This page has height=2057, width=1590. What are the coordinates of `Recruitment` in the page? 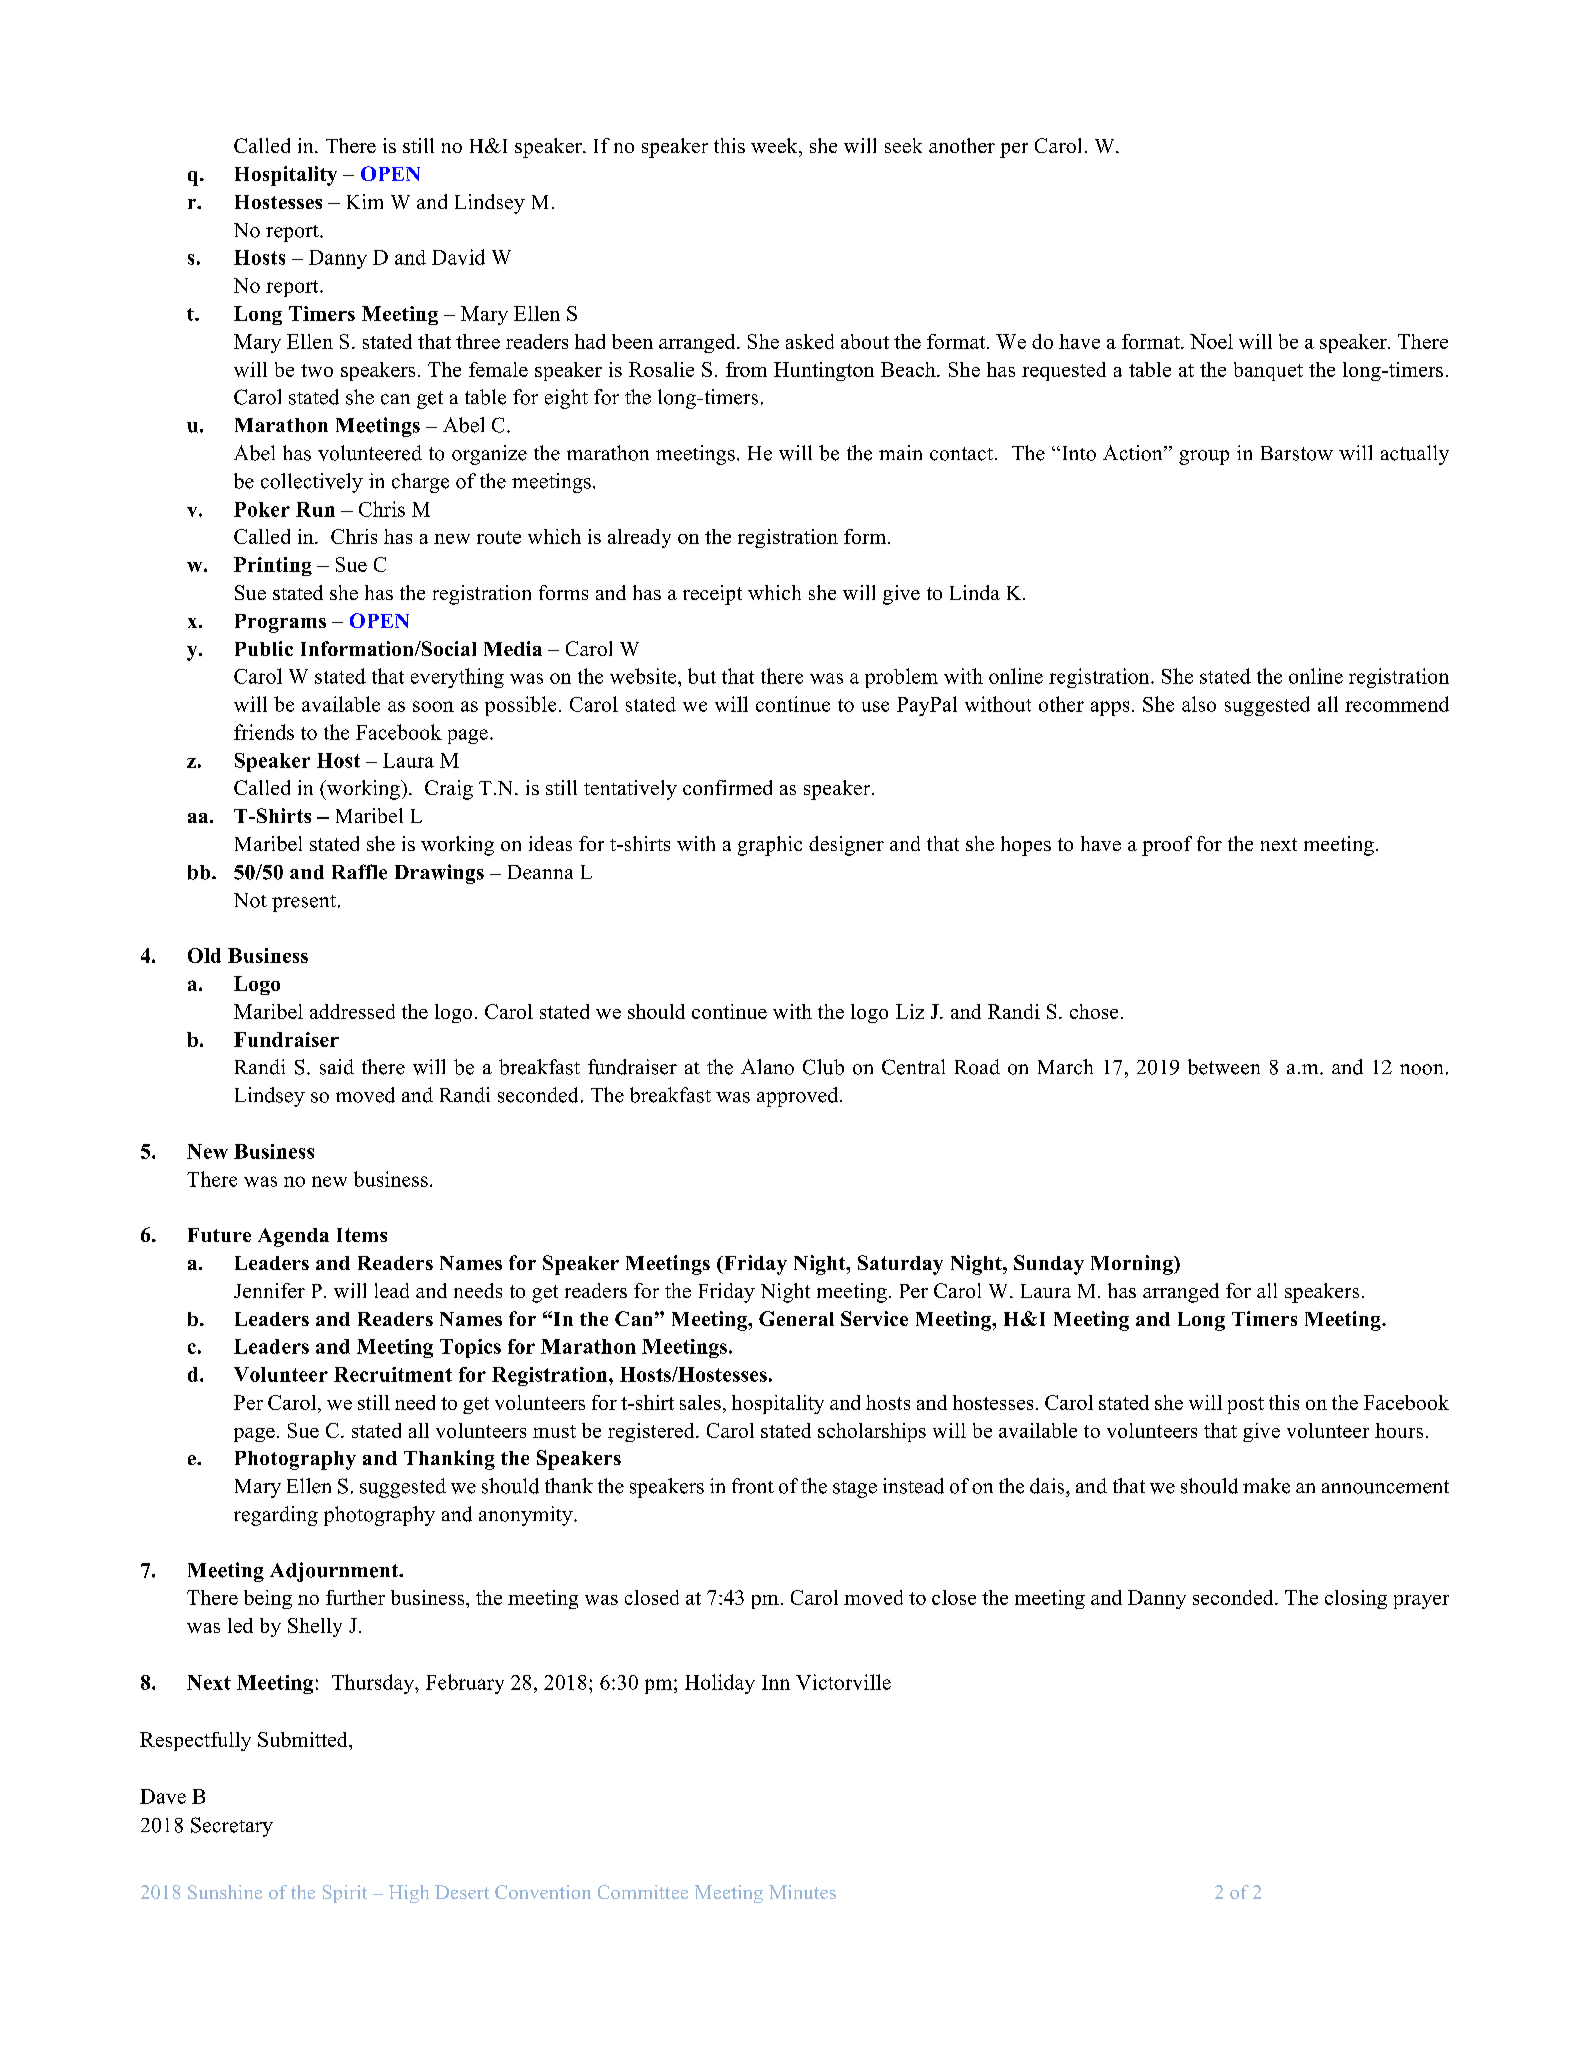 It's located at (393, 1374).
